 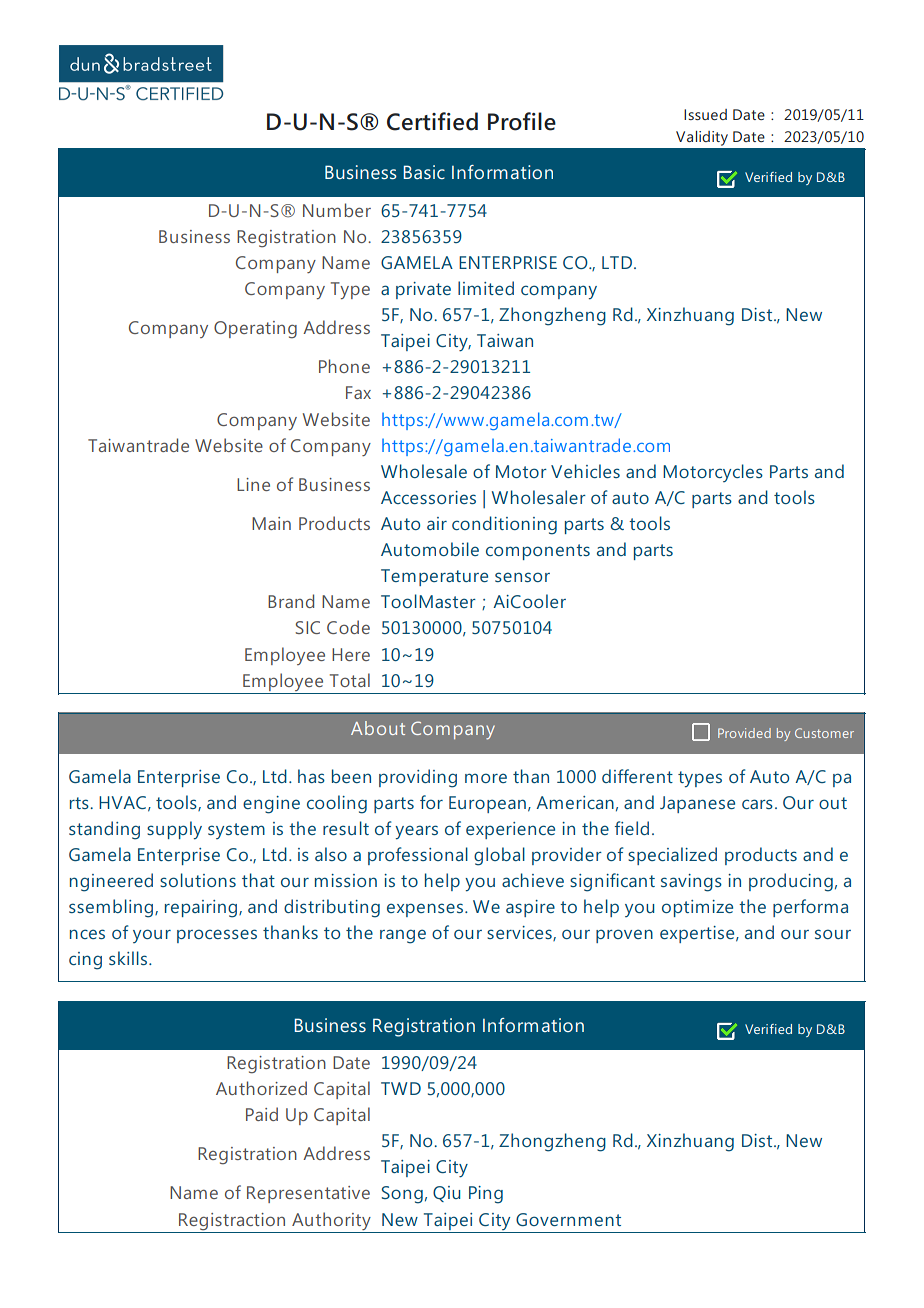 I want to click on Number, so click(x=337, y=210).
